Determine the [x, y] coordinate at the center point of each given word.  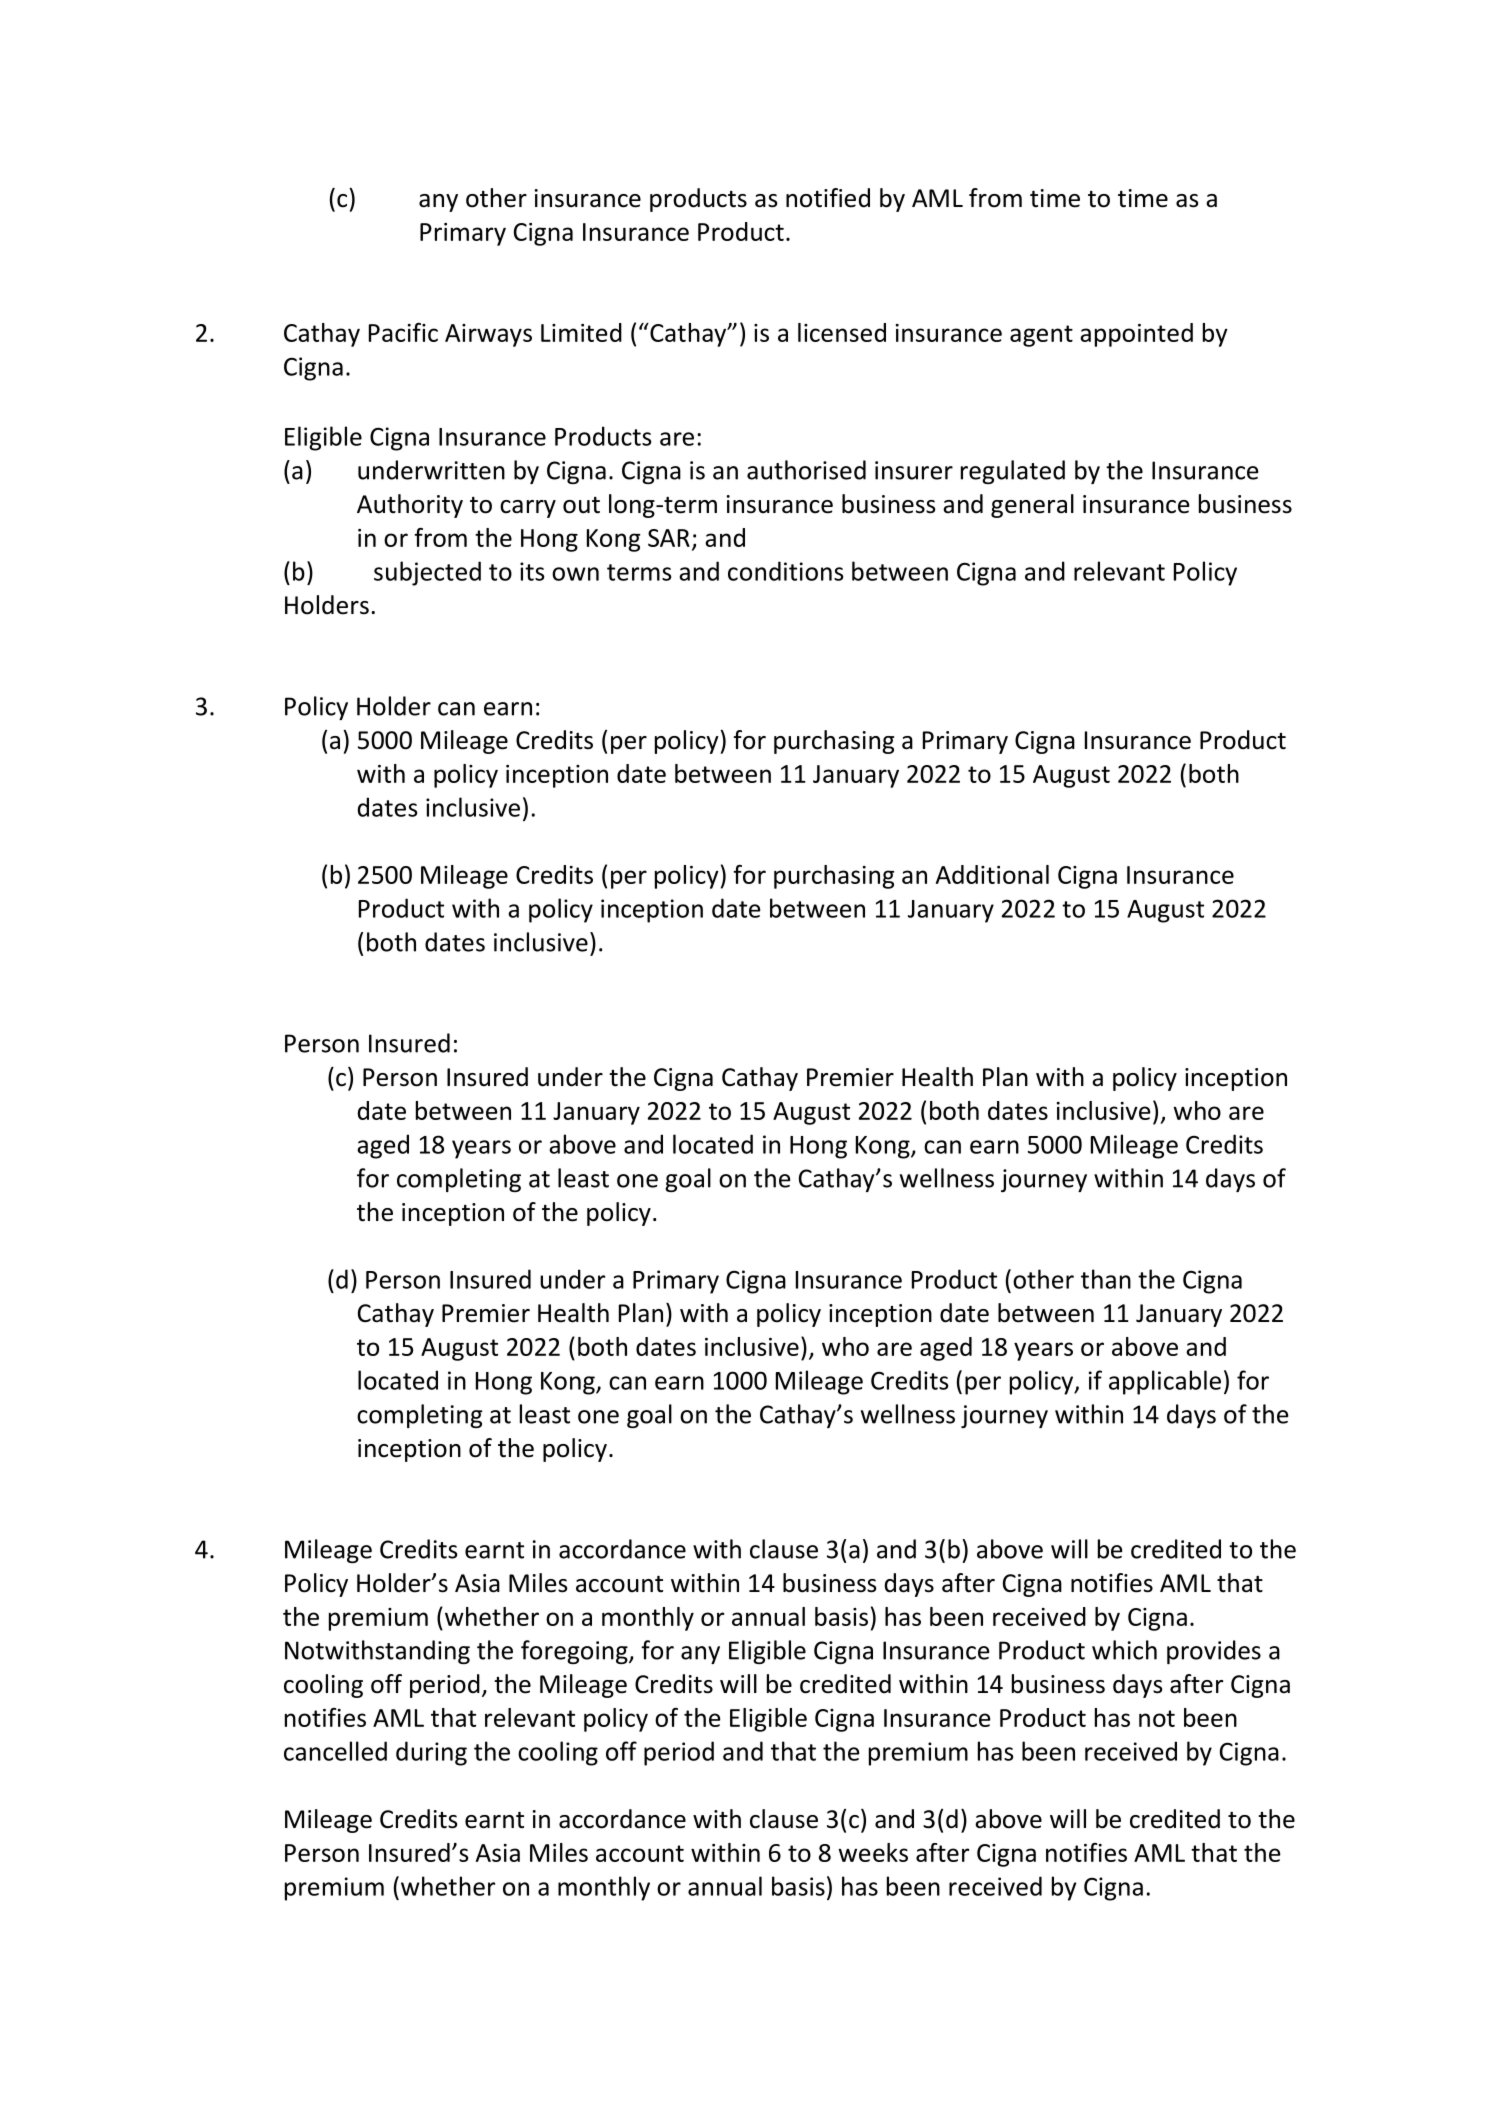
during [431, 1753]
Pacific [403, 332]
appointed [1136, 335]
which [1124, 1650]
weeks [873, 1852]
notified [828, 198]
